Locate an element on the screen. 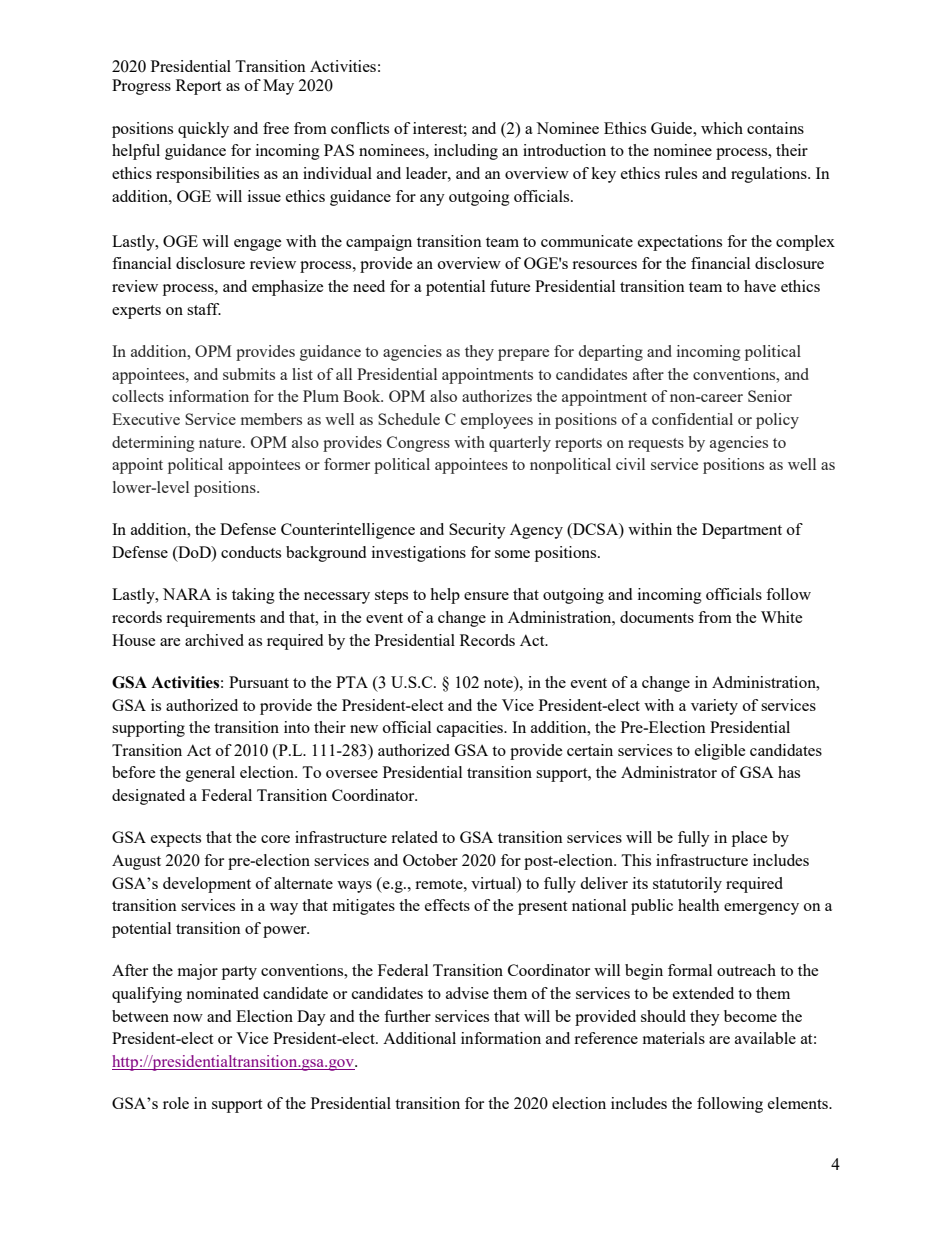 Image resolution: width=952 pixels, height=1233 pixels. nature is located at coordinates (221, 443).
